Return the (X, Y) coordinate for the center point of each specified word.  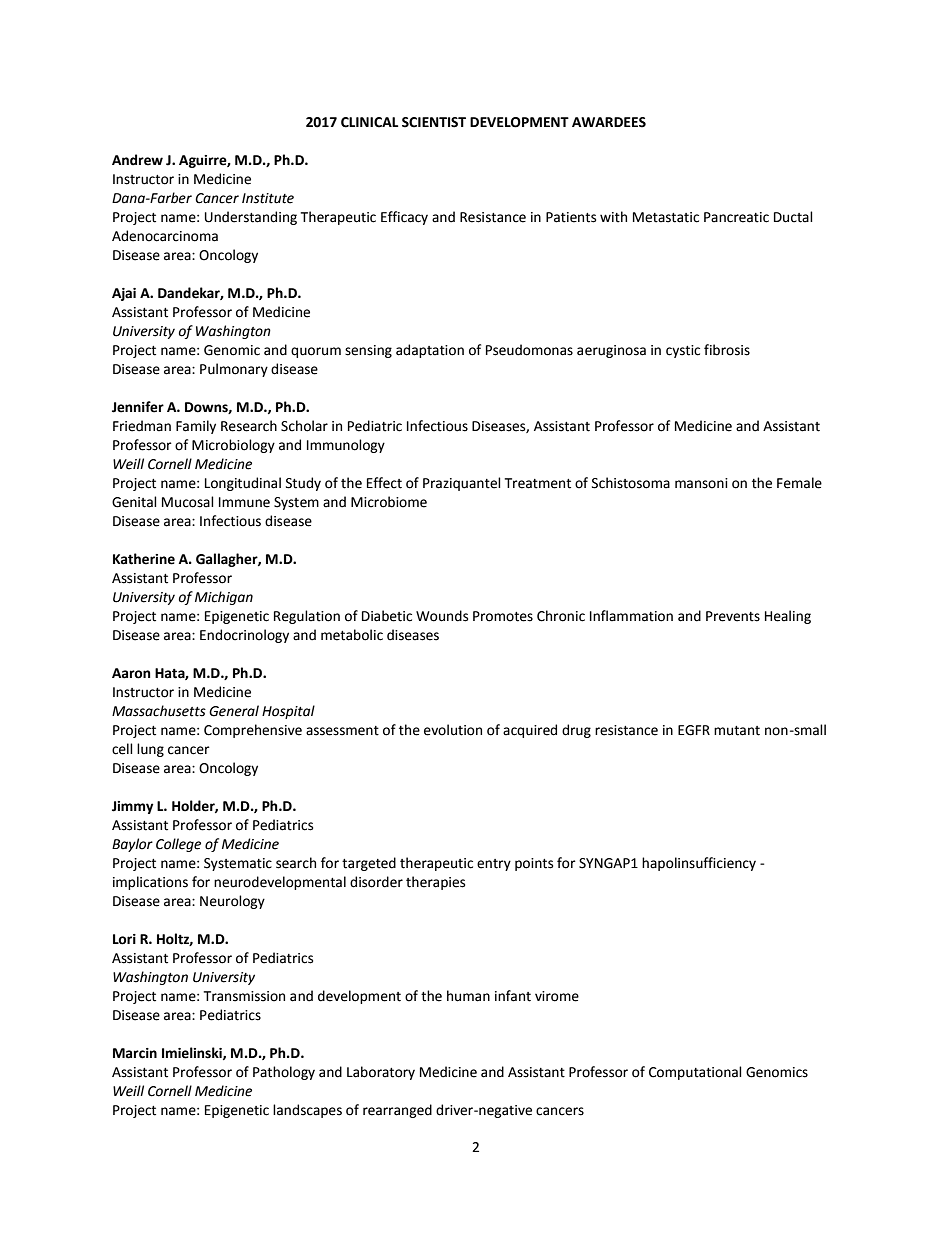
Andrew (137, 160)
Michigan (224, 598)
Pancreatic (736, 217)
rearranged (397, 1111)
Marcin (135, 1053)
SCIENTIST (434, 122)
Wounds (442, 616)
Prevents (733, 616)
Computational (695, 1073)
